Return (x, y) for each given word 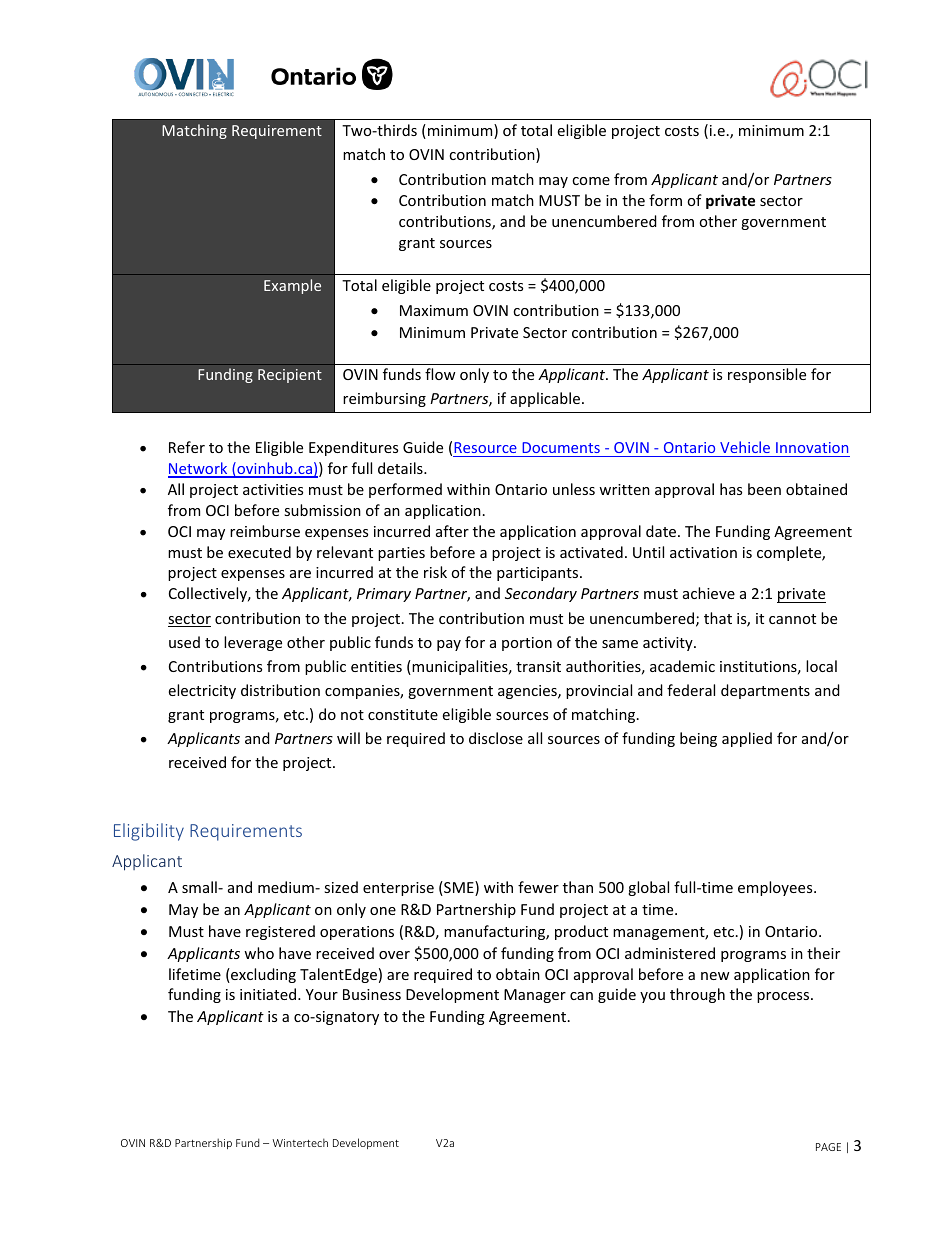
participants (539, 574)
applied (747, 739)
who (259, 953)
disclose (496, 738)
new (715, 976)
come (591, 181)
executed (259, 552)
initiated (269, 994)
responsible (767, 375)
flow (440, 374)
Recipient (290, 376)
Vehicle (745, 447)
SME (459, 888)
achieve (709, 593)
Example (292, 286)
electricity (202, 691)
